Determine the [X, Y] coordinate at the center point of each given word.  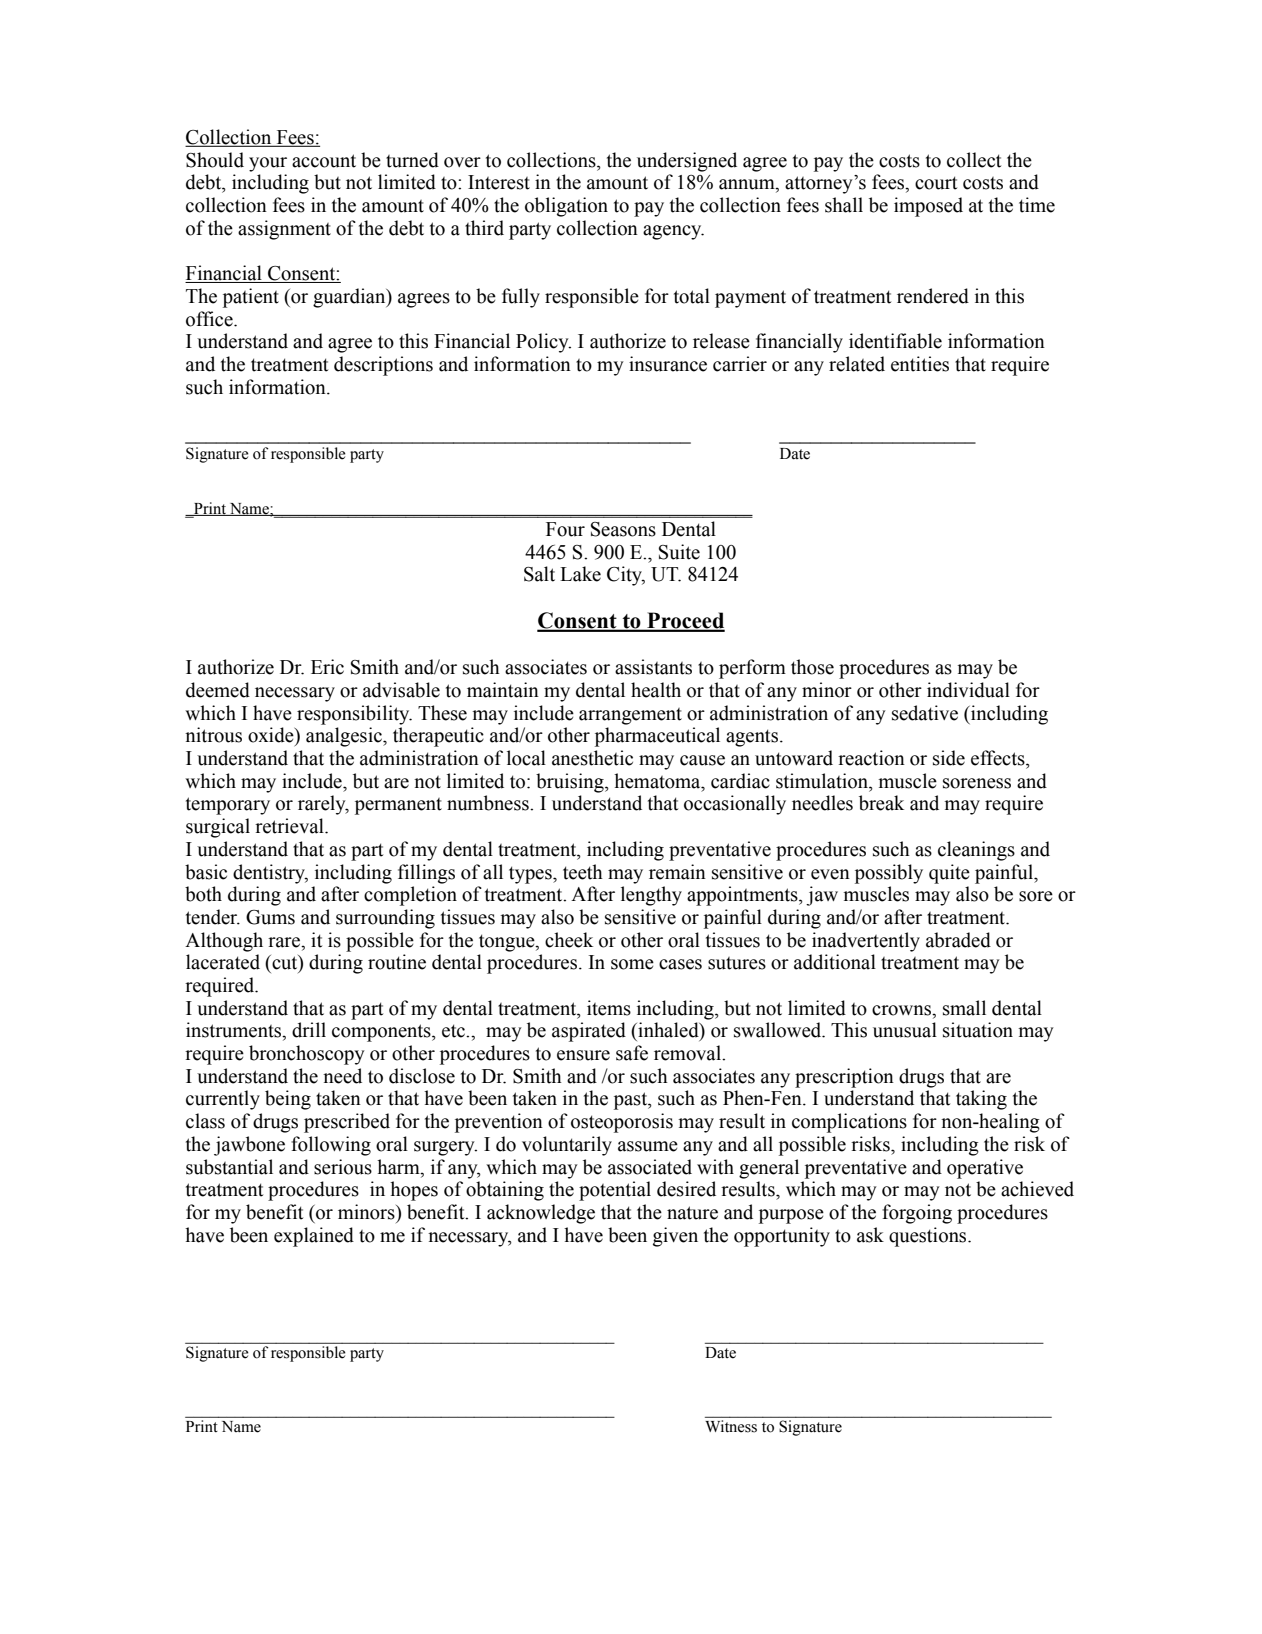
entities [920, 364]
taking [981, 1100]
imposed [928, 207]
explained [314, 1237]
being [288, 1100]
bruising [571, 783]
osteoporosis [622, 1123]
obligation [566, 207]
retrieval [290, 826]
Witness [731, 1426]
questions [929, 1237]
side [949, 758]
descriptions [383, 366]
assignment [284, 230]
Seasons [623, 529]
